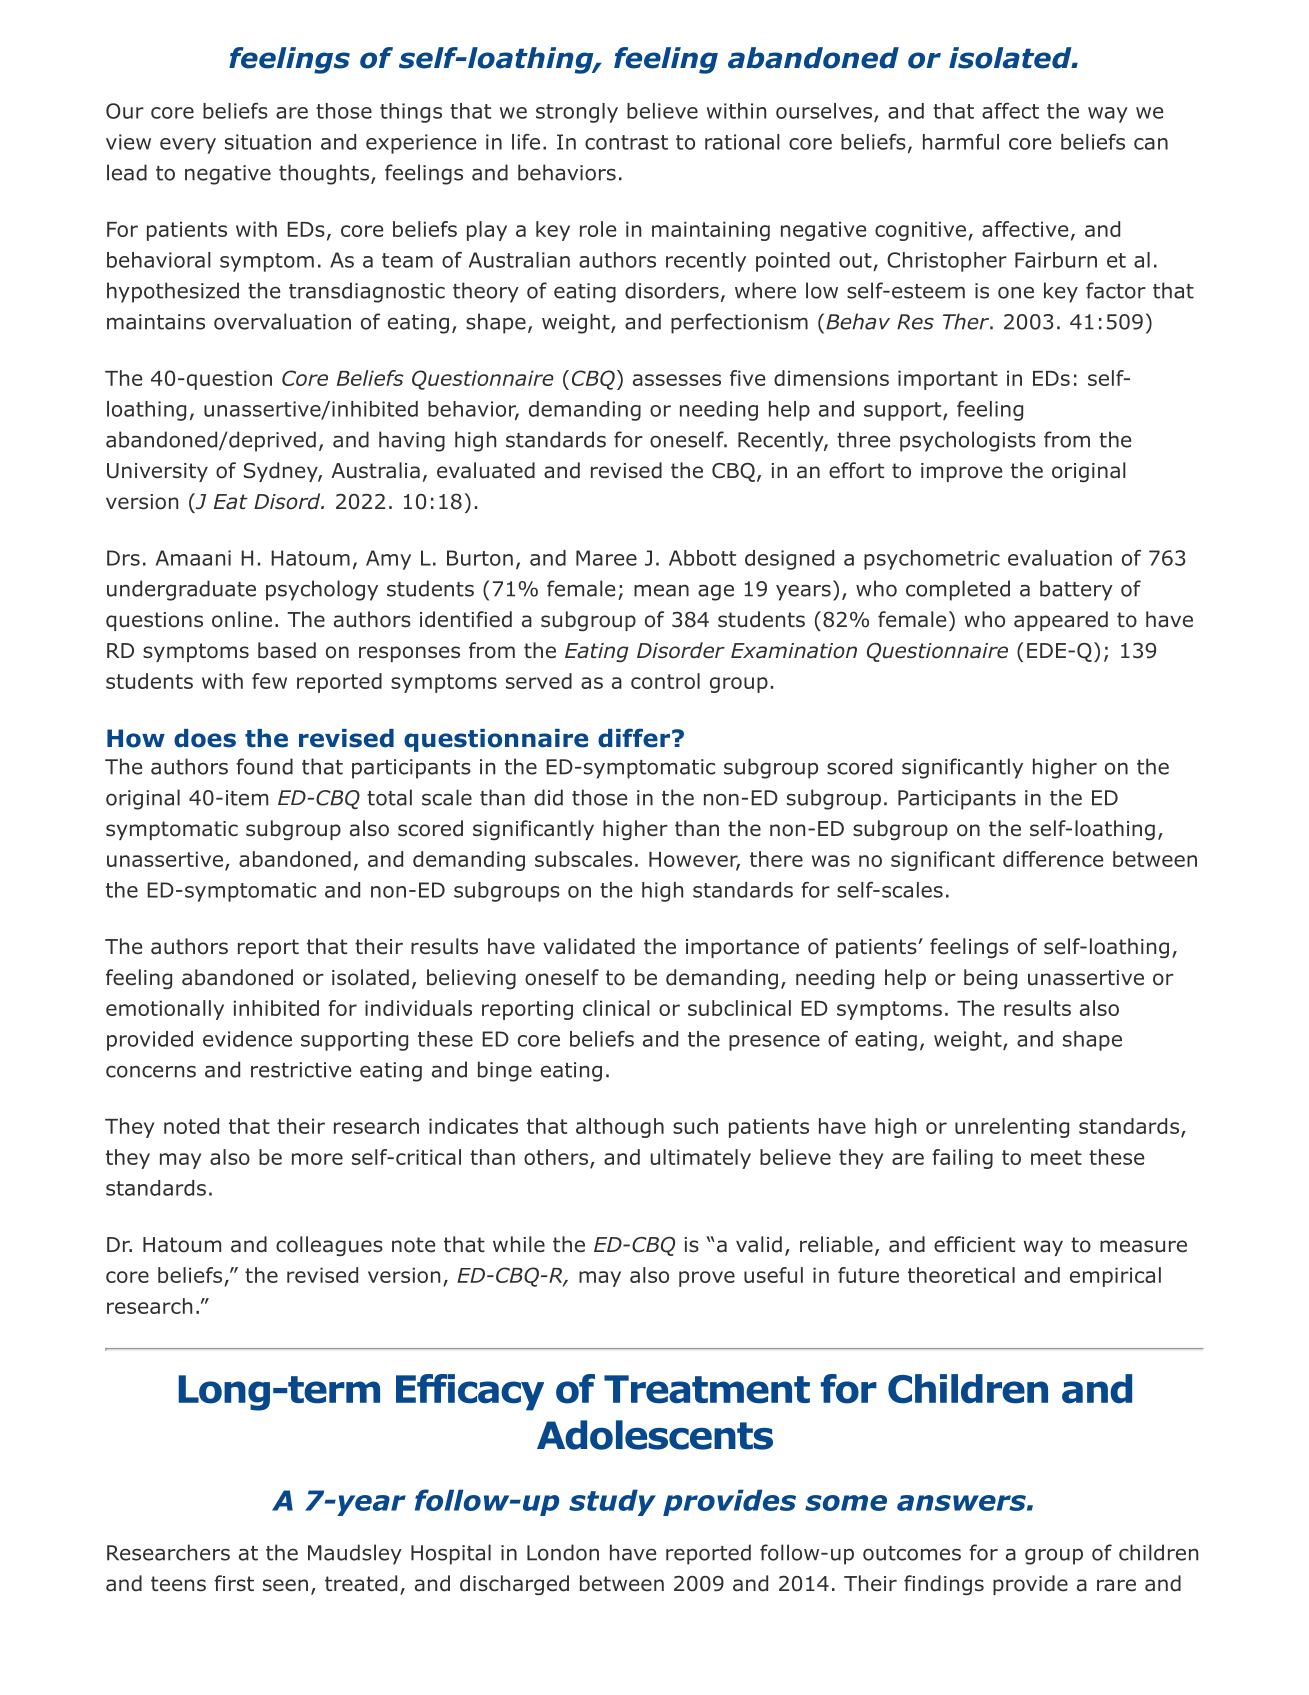  I want to click on appeared, so click(1061, 621).
